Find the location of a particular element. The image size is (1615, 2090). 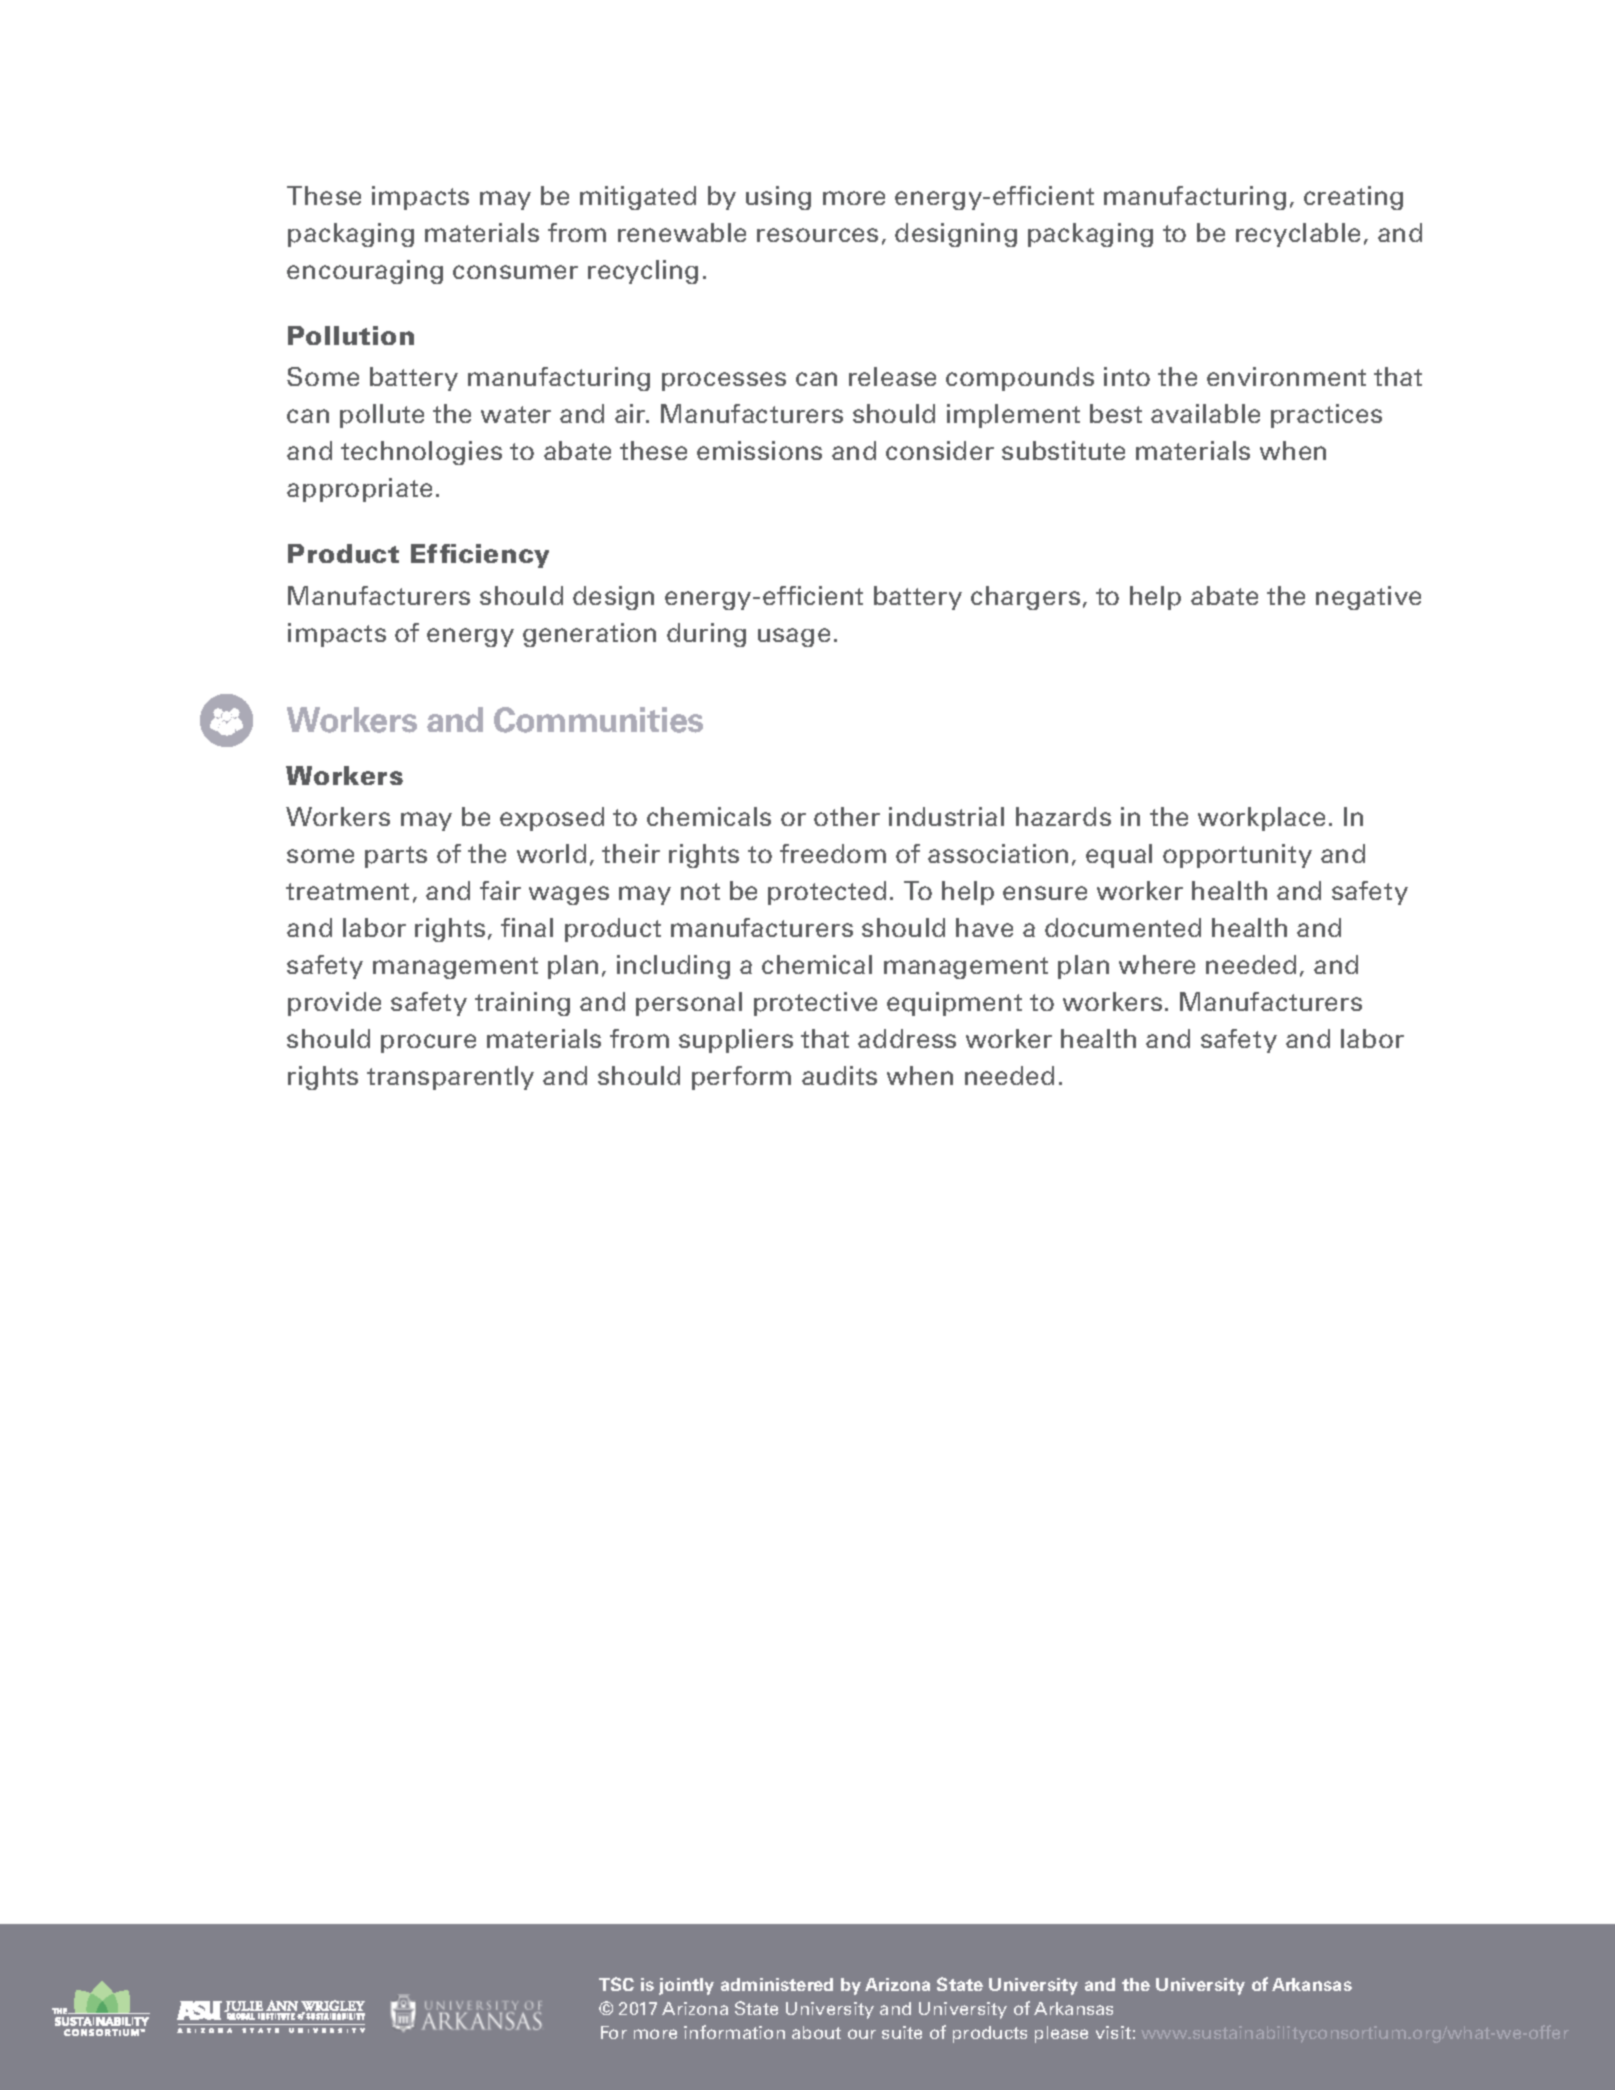

visit is located at coordinates (1113, 2032).
